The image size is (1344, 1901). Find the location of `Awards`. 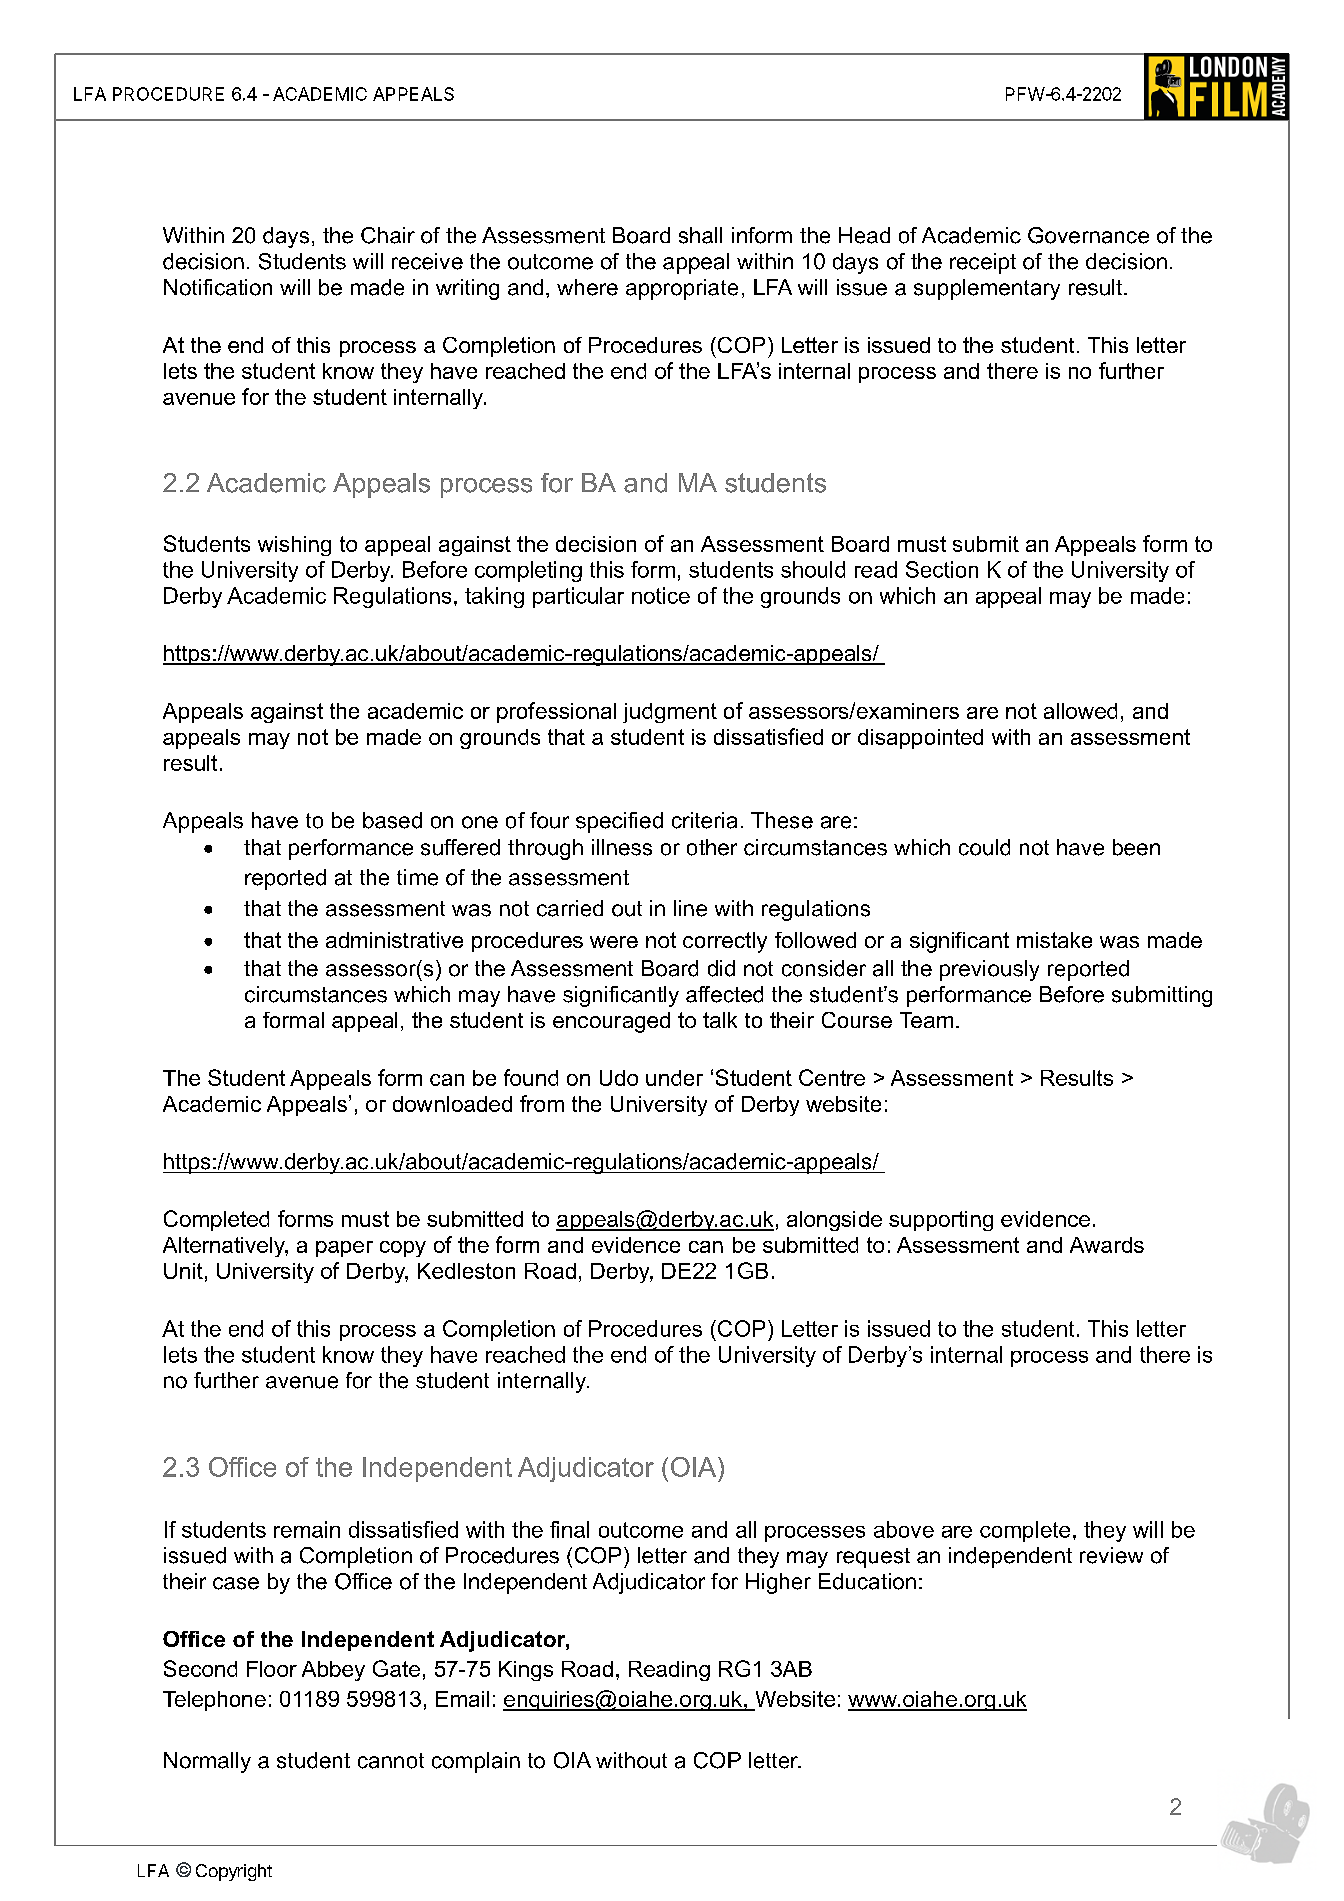

Awards is located at coordinates (1107, 1245).
